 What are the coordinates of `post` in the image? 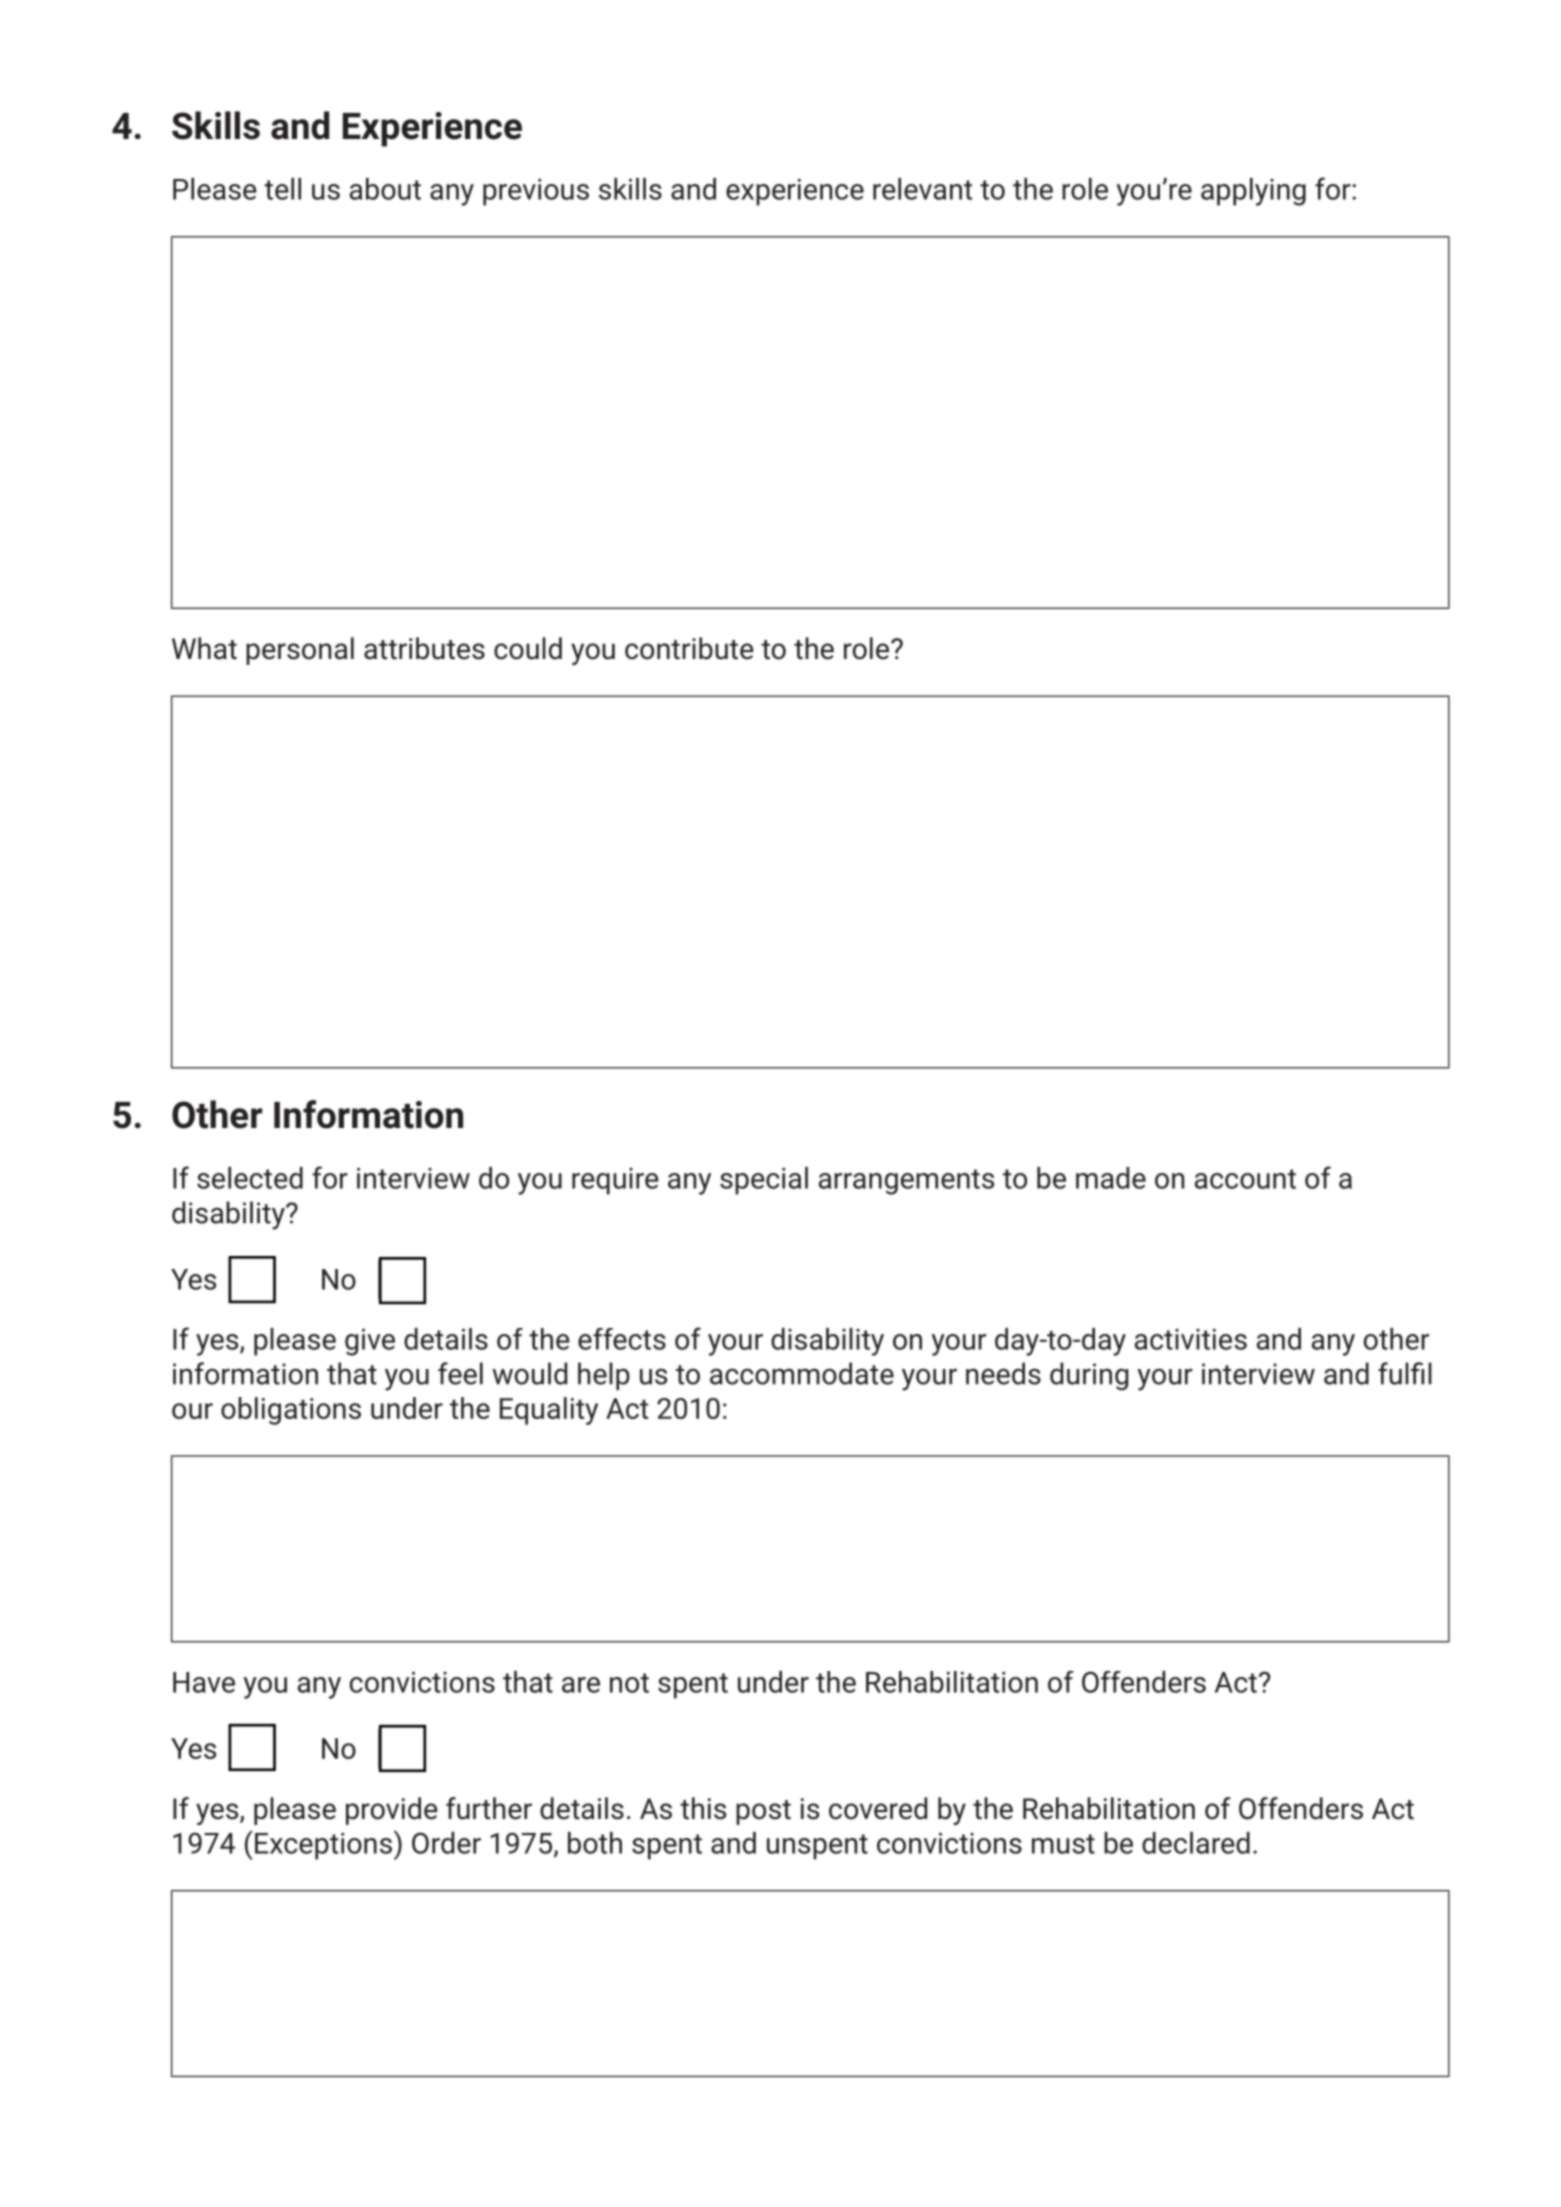 It's located at (763, 1812).
